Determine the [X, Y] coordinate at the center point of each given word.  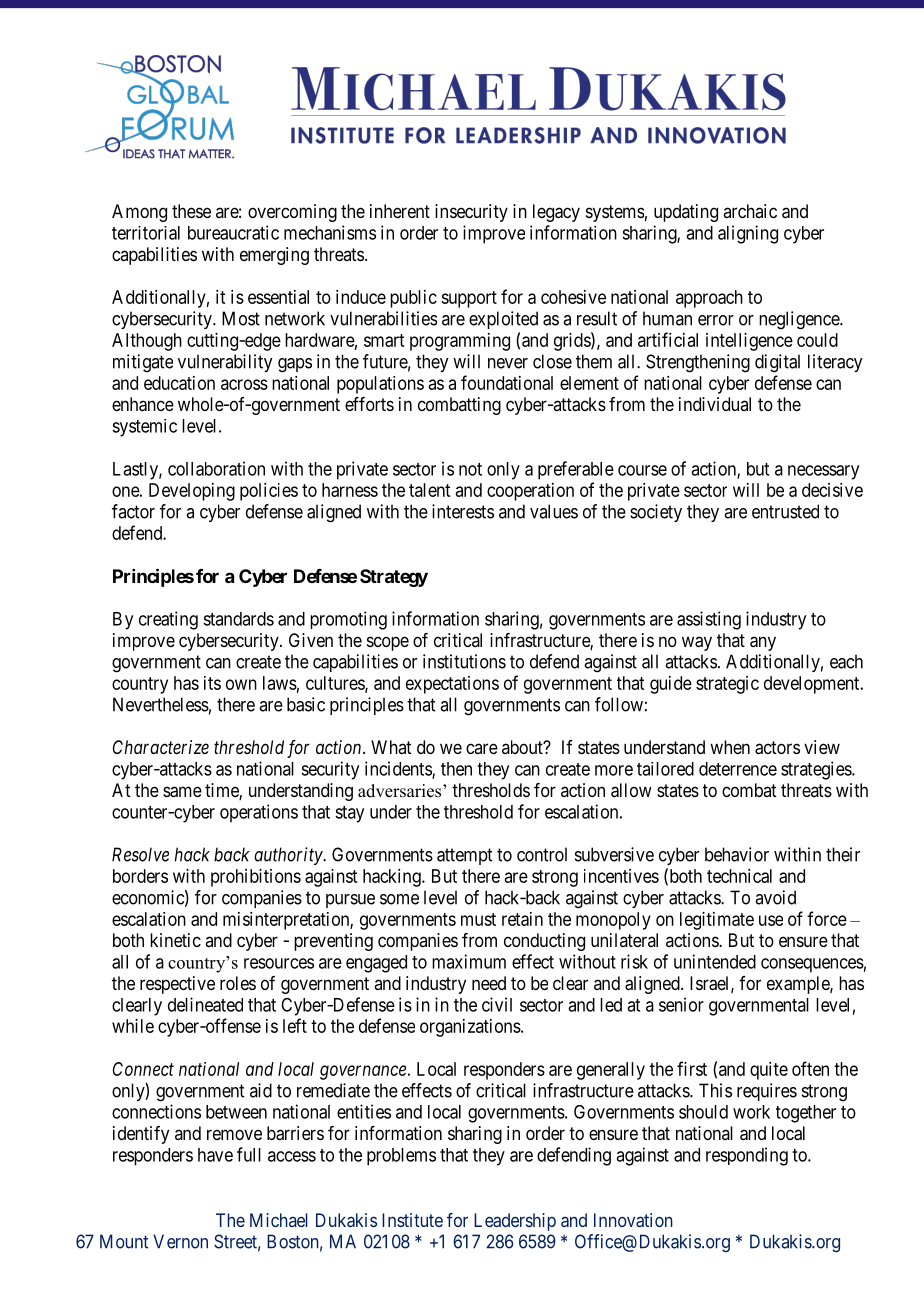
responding [747, 1156]
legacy [556, 213]
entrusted [785, 511]
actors [777, 748]
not [470, 469]
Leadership [515, 1222]
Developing [192, 492]
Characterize [161, 747]
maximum [469, 961]
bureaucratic [233, 232]
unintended [715, 961]
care [482, 748]
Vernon [180, 1241]
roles [238, 983]
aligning [748, 234]
